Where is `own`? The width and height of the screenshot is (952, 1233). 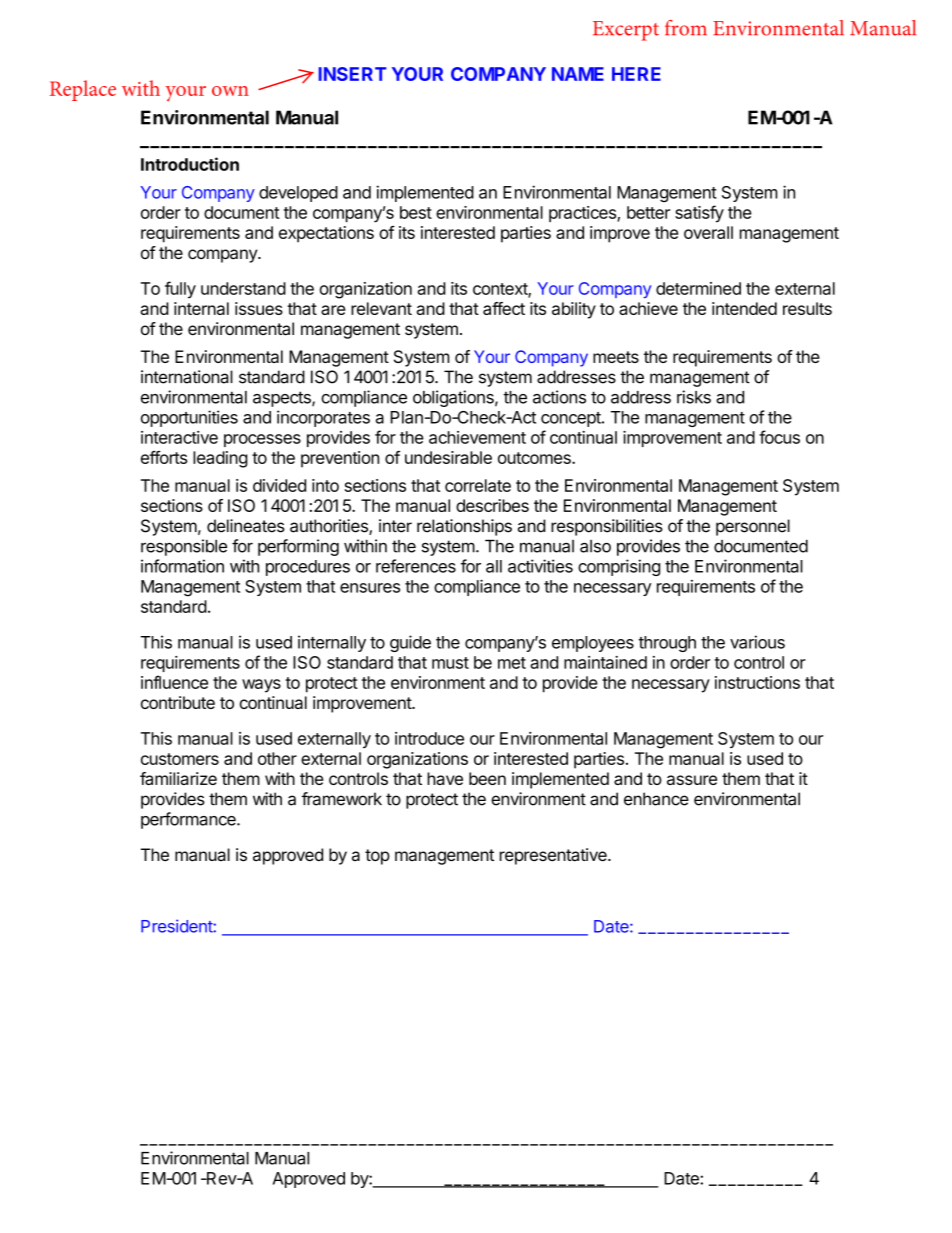
own is located at coordinates (230, 91).
